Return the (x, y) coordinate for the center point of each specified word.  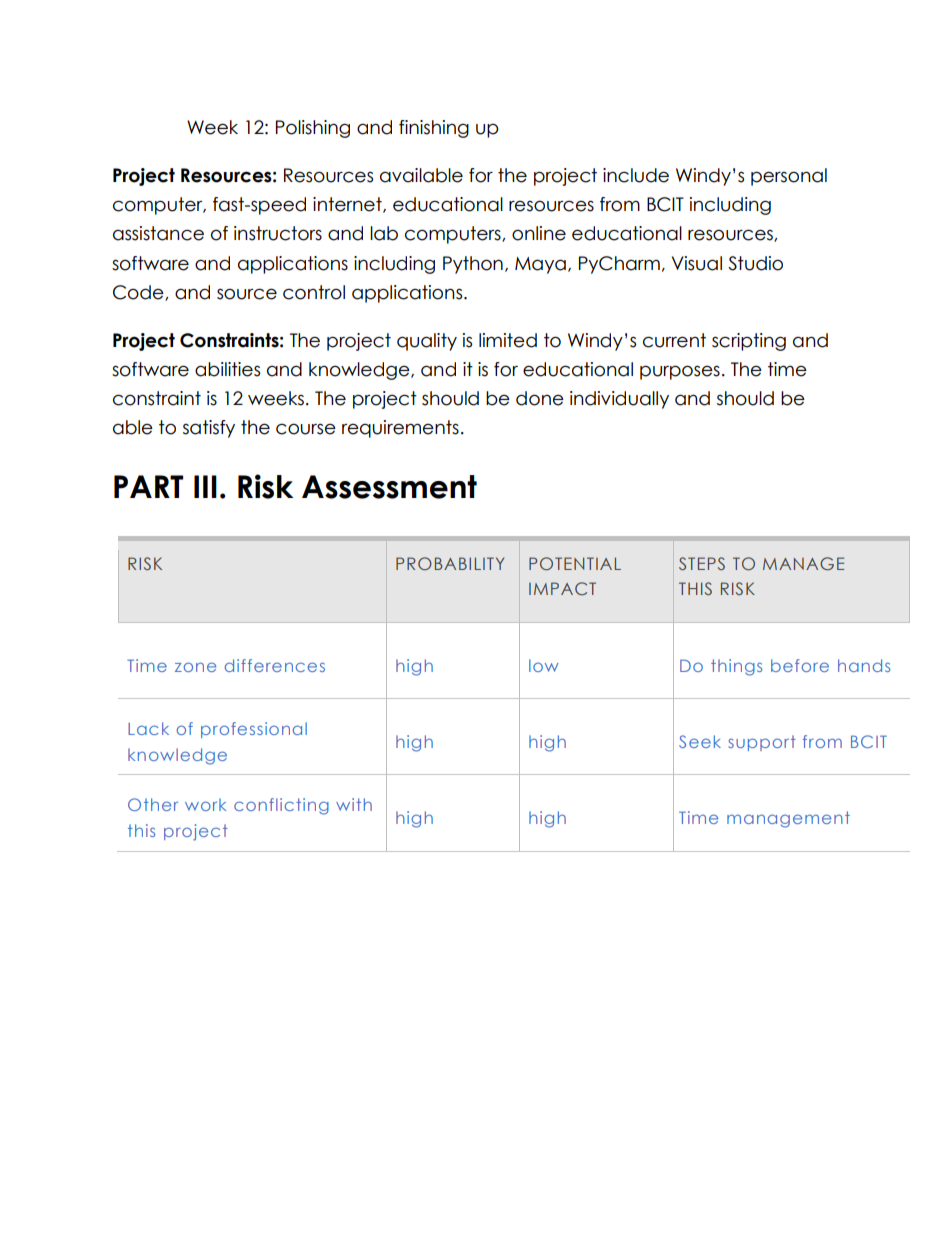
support (762, 743)
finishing (434, 129)
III (205, 486)
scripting (749, 342)
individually (619, 400)
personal (789, 177)
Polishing (313, 129)
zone (195, 667)
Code (139, 293)
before (800, 665)
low (544, 665)
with (354, 804)
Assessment (389, 487)
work (205, 804)
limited (508, 340)
